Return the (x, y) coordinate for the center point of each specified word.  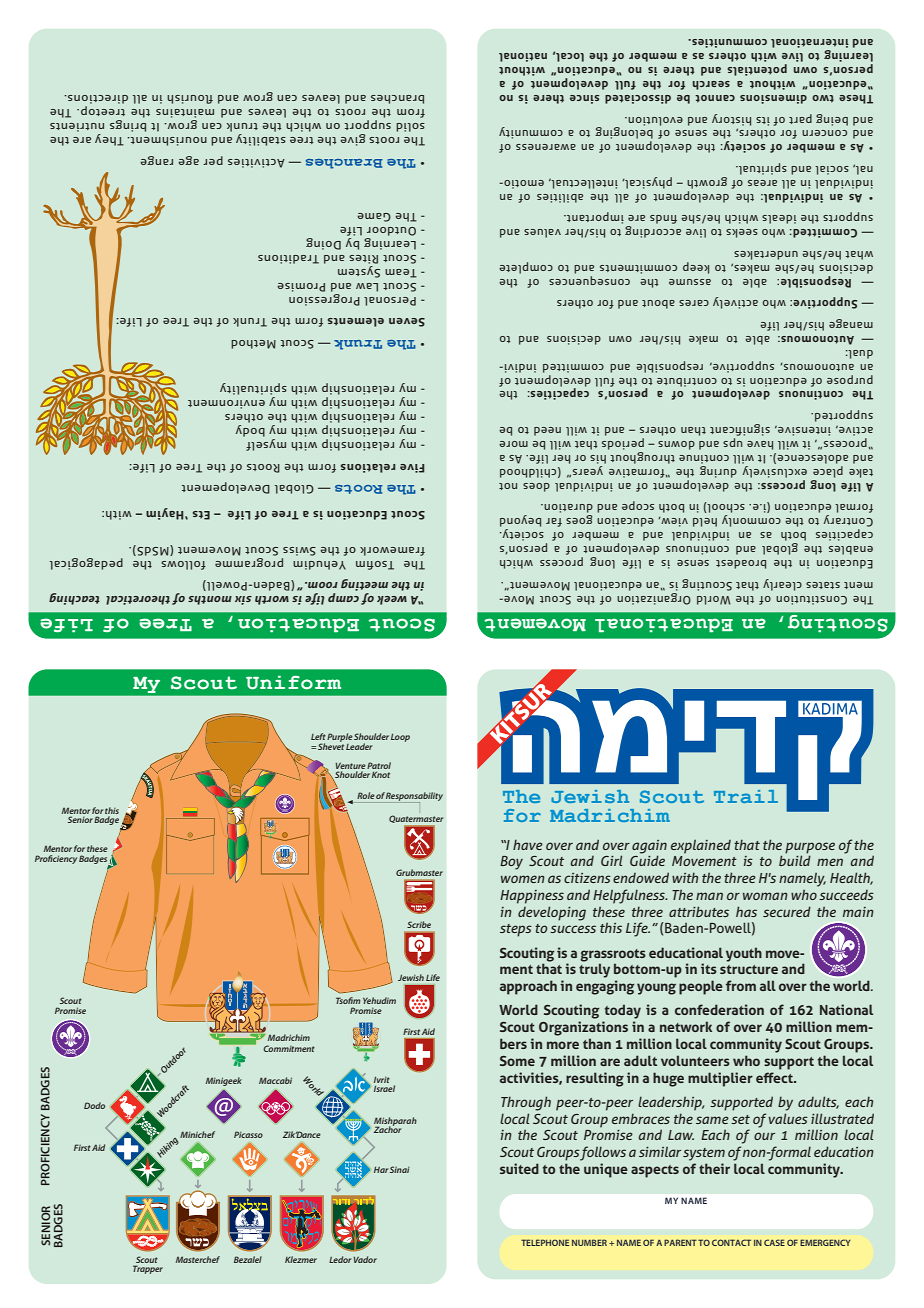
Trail (746, 796)
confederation (719, 1009)
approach (528, 987)
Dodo (94, 1105)
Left (318, 736)
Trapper (148, 1269)
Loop (400, 738)
